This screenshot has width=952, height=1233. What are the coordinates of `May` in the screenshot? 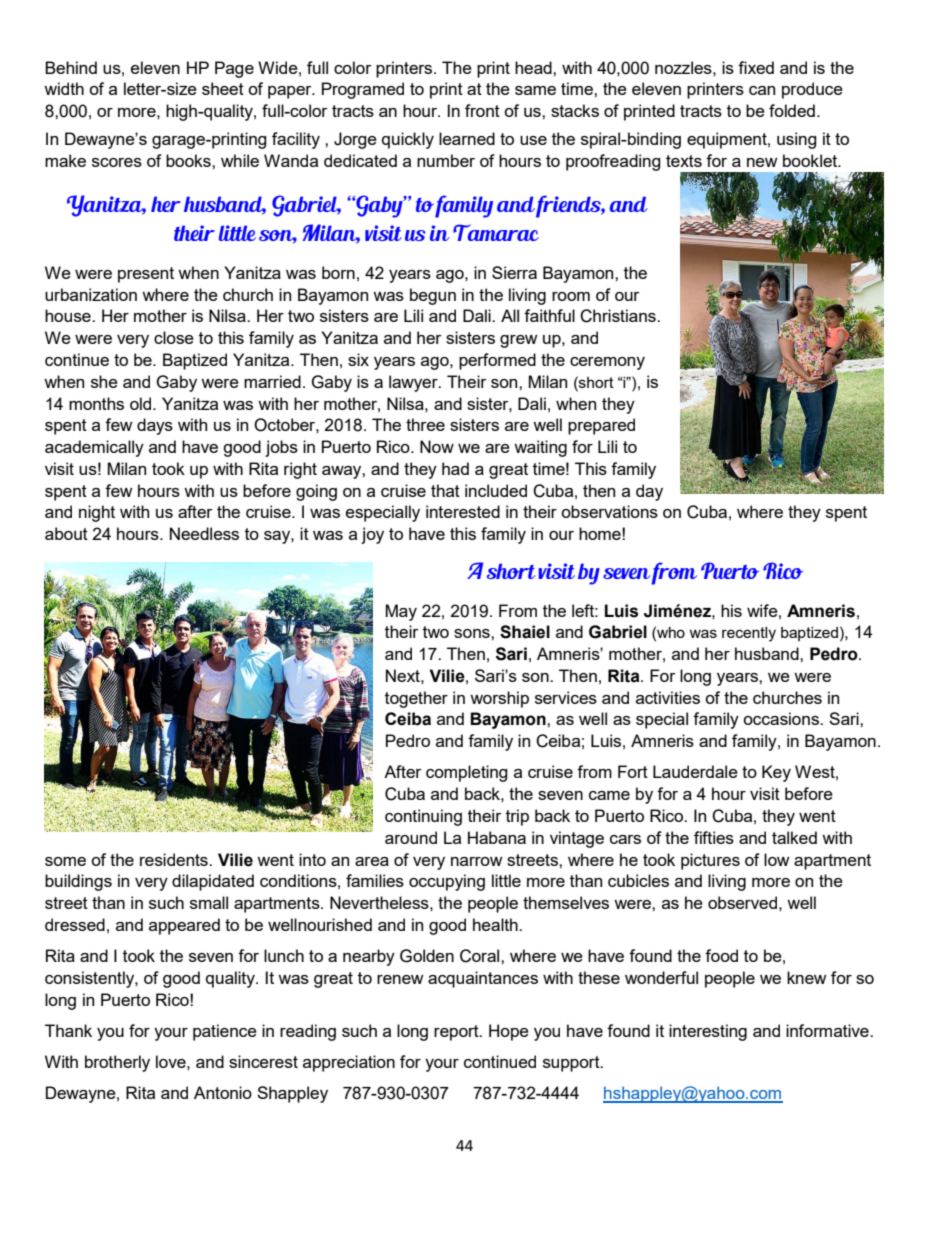 It's located at (401, 612).
